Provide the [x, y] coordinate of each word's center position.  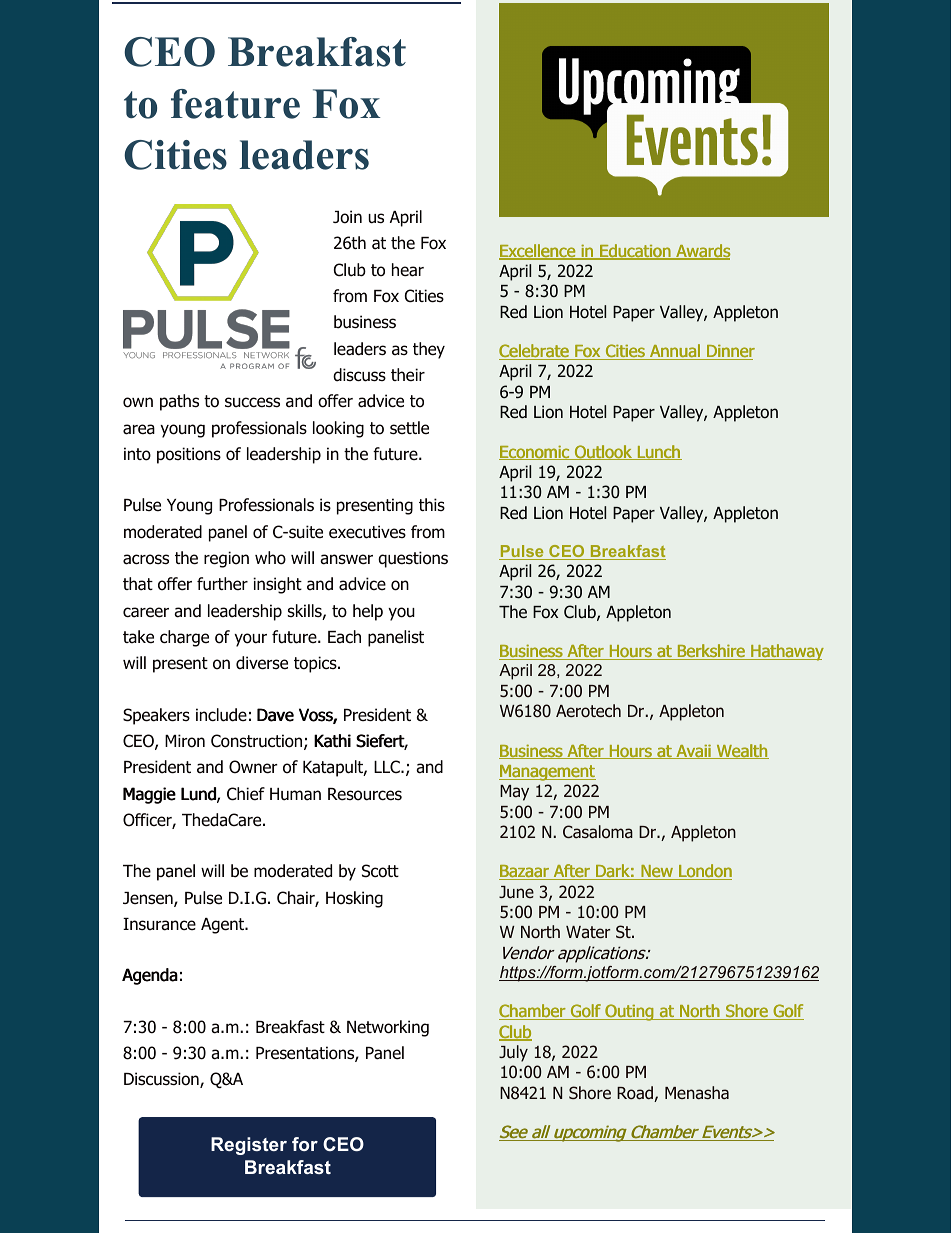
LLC [388, 766]
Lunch [658, 452]
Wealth [741, 751]
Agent [224, 926]
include [221, 715]
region [226, 559]
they [429, 350]
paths [179, 402]
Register [249, 1146]
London [704, 872]
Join [347, 217]
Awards [702, 252]
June [516, 892]
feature [235, 104]
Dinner [730, 352]
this [432, 504]
